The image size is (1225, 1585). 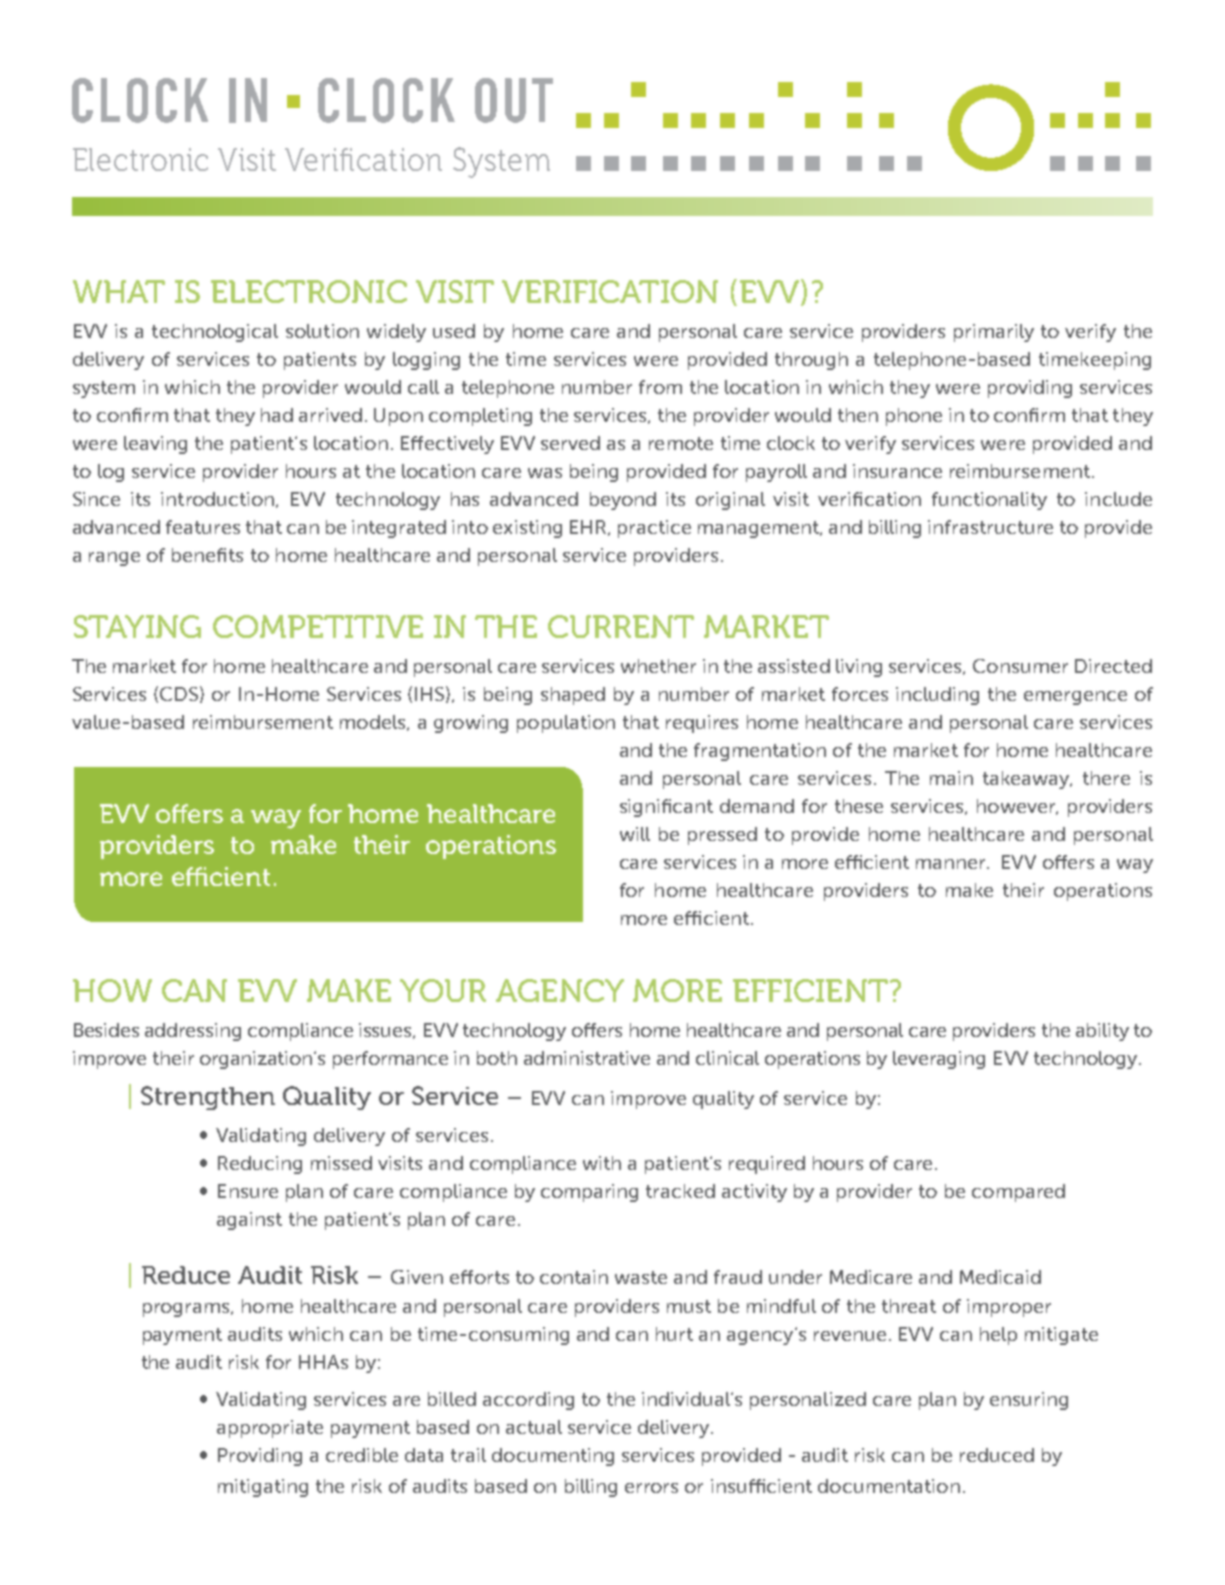 I want to click on primarily, so click(x=994, y=333).
